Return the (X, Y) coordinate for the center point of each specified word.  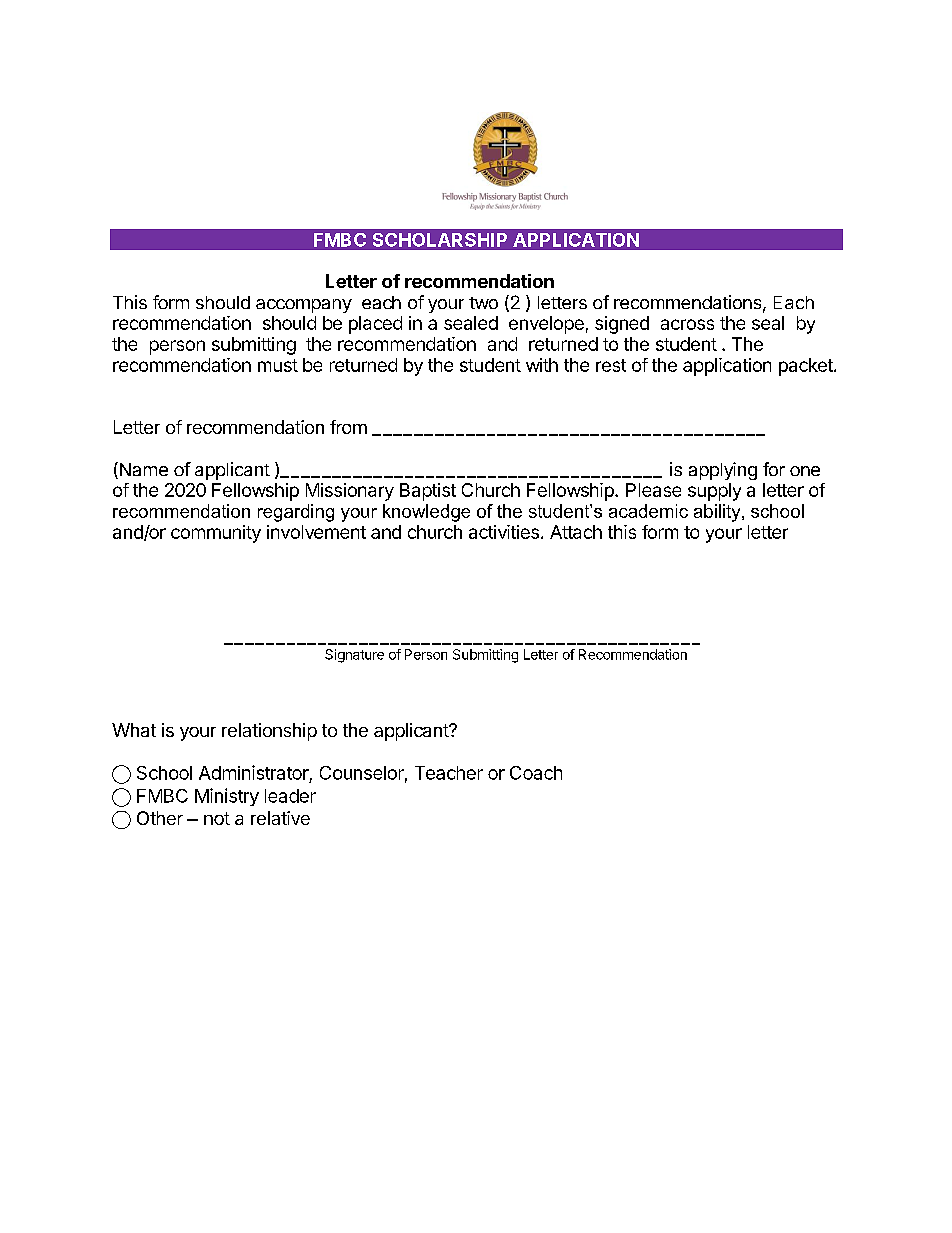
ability (718, 513)
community (216, 534)
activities (504, 532)
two (483, 303)
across (687, 324)
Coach (536, 773)
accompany (304, 306)
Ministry (227, 797)
